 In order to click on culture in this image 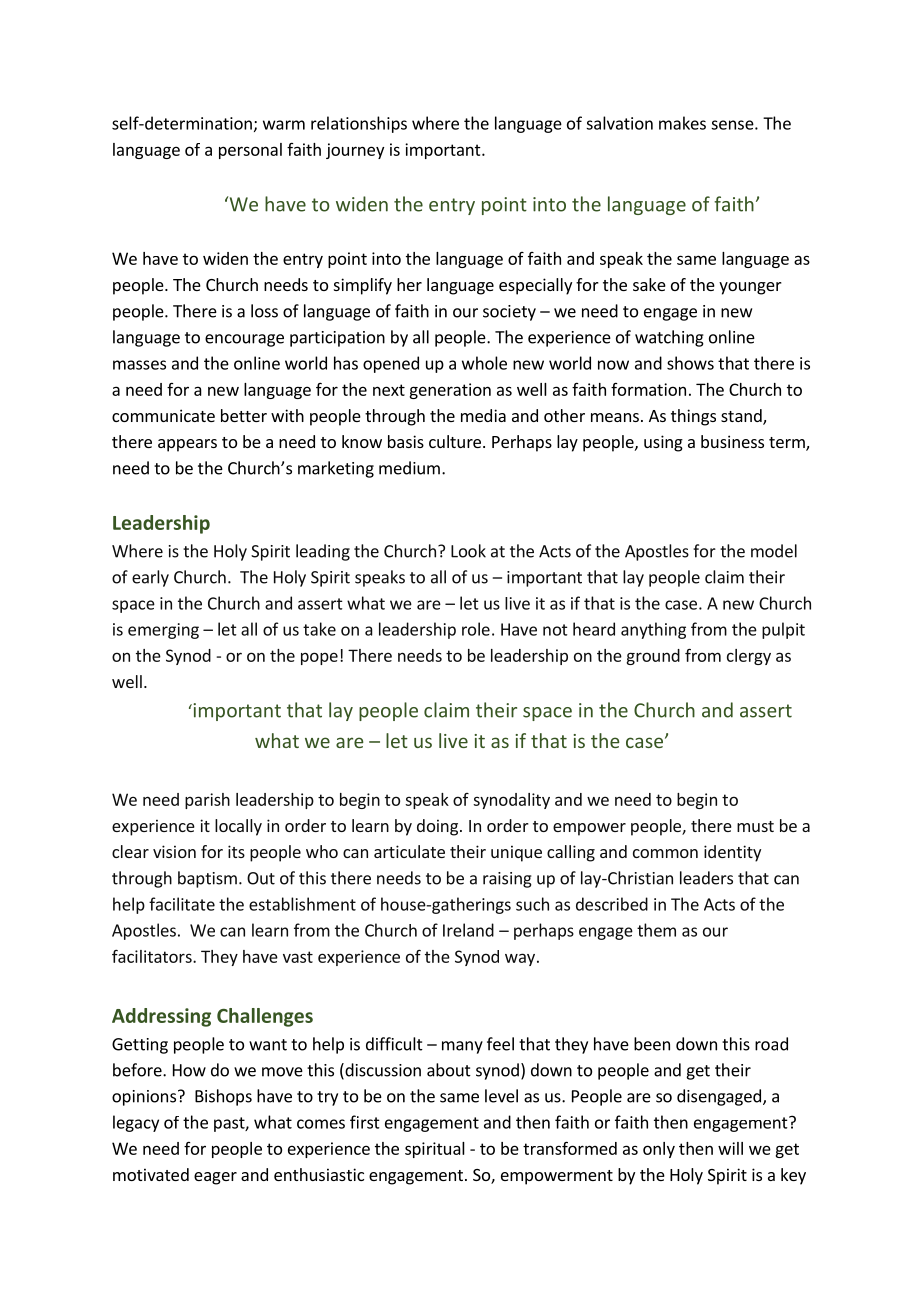, I will do `click(455, 441)`.
